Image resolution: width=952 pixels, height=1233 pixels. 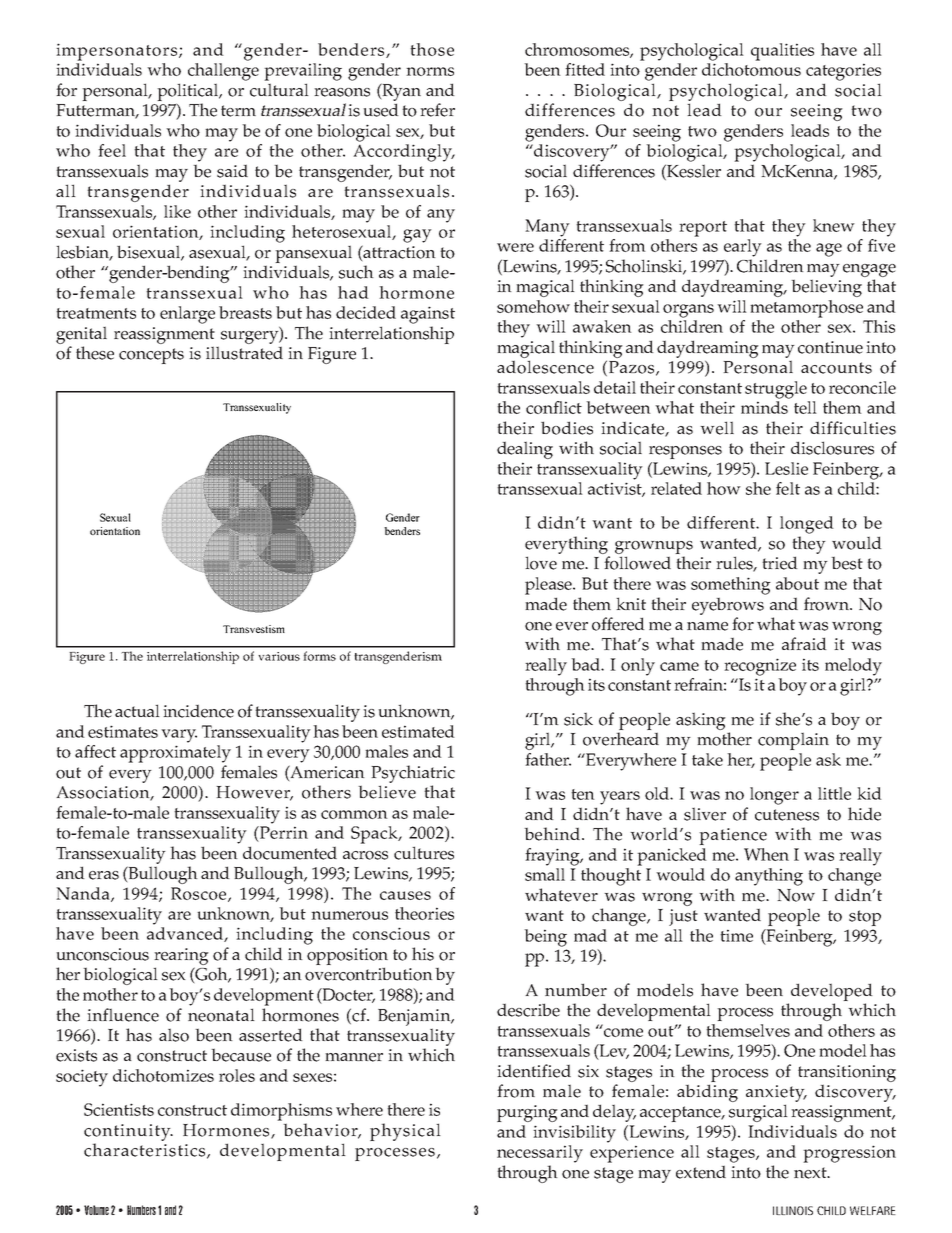 What do you see at coordinates (175, 754) in the document?
I see `approximately` at bounding box center [175, 754].
